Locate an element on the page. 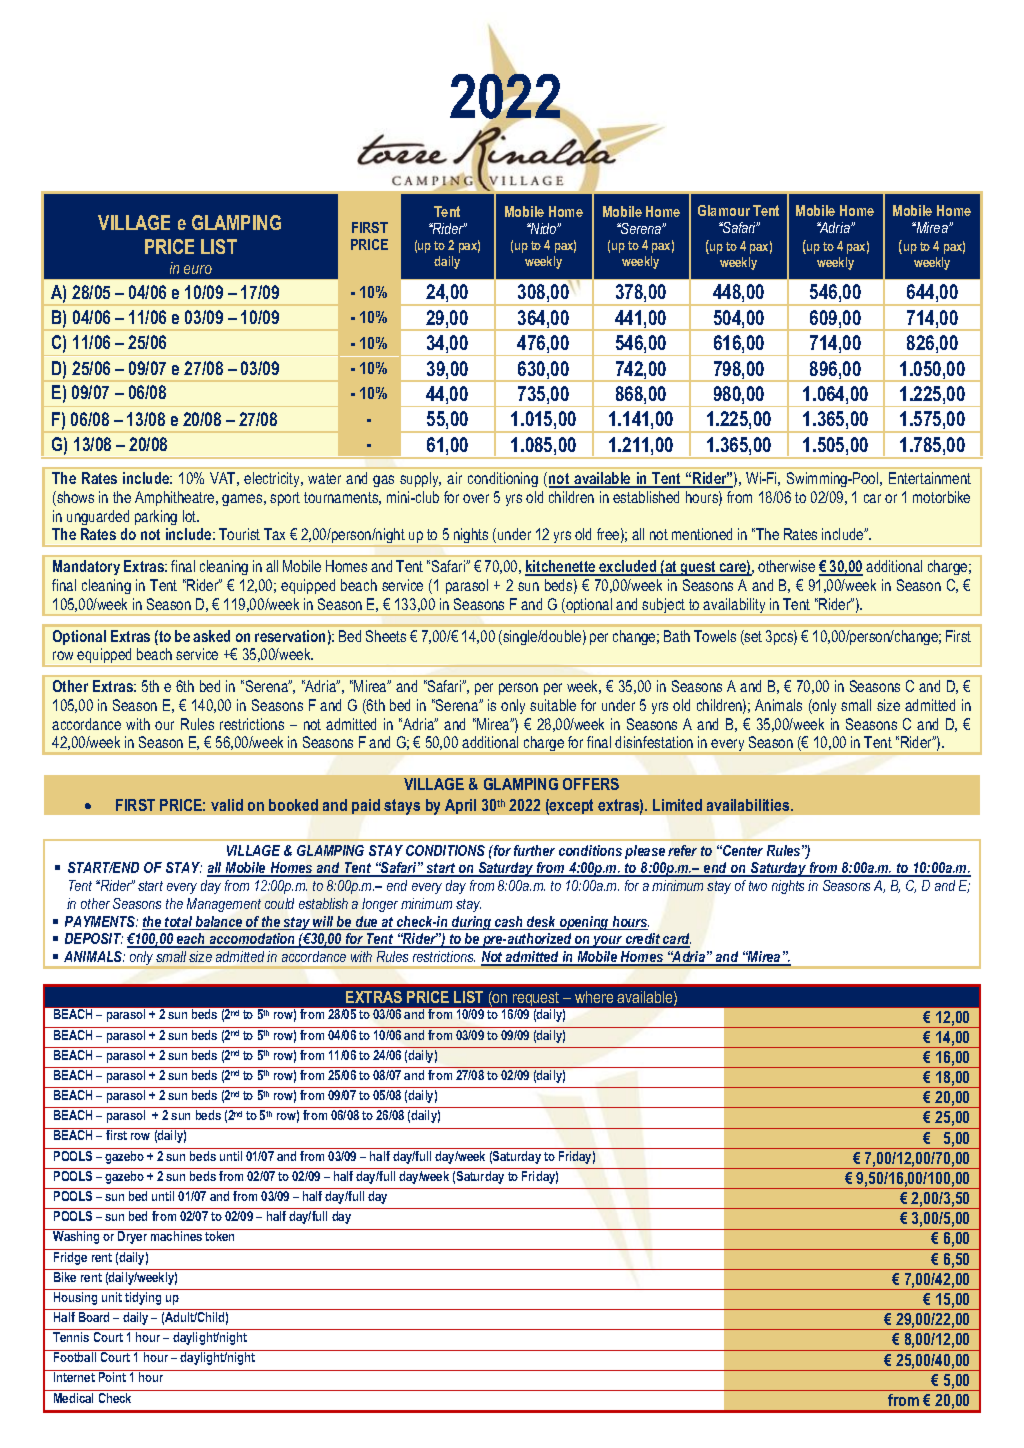 The image size is (1024, 1448). Point is located at coordinates (112, 1377).
